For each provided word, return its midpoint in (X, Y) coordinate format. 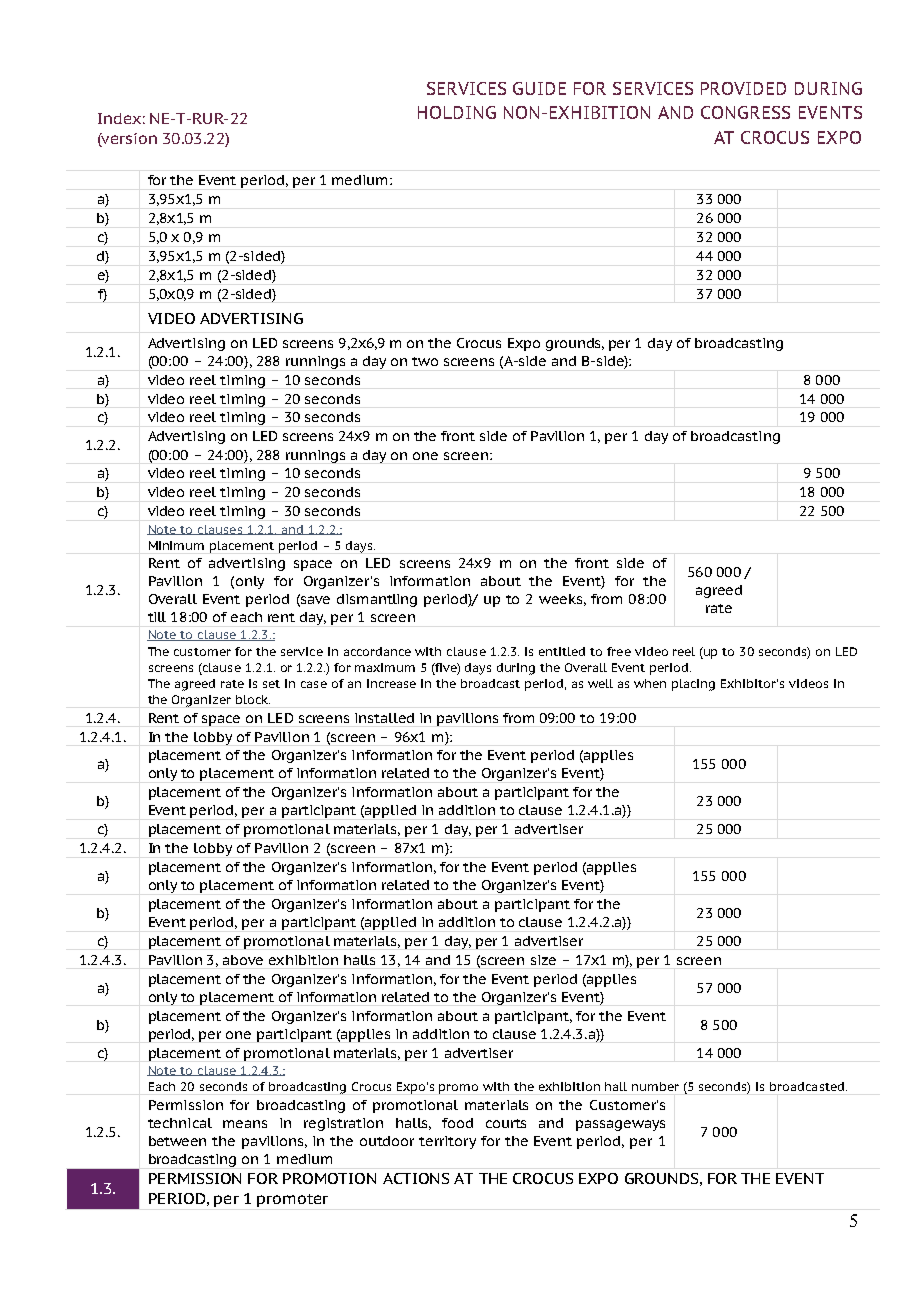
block (253, 699)
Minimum (176, 545)
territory (447, 1142)
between (177, 1141)
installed (384, 718)
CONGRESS (745, 112)
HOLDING (457, 112)
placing (693, 685)
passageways (620, 1125)
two (425, 361)
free (619, 651)
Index (119, 118)
